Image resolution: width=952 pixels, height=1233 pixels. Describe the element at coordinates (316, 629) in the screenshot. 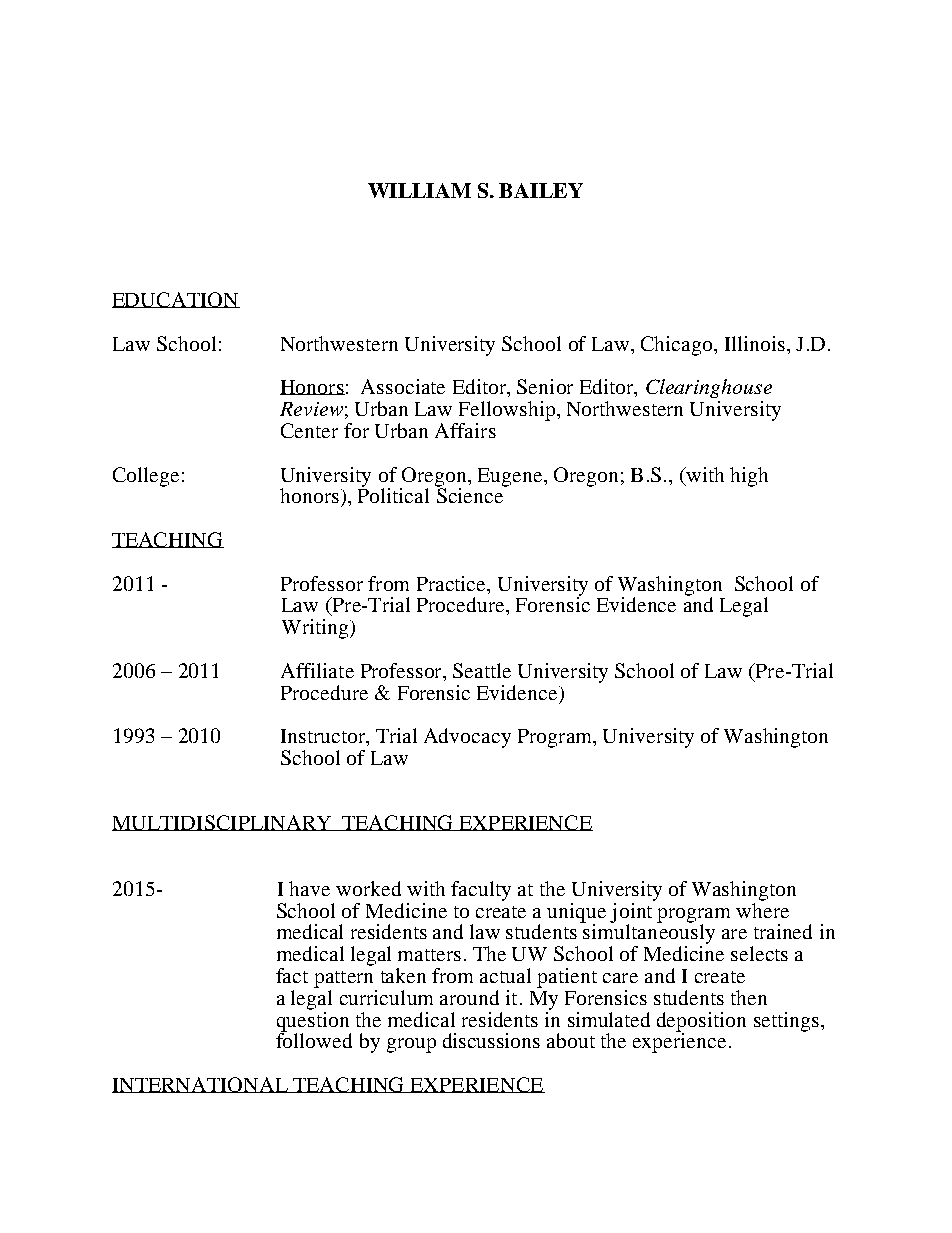

I see `Writing` at that location.
